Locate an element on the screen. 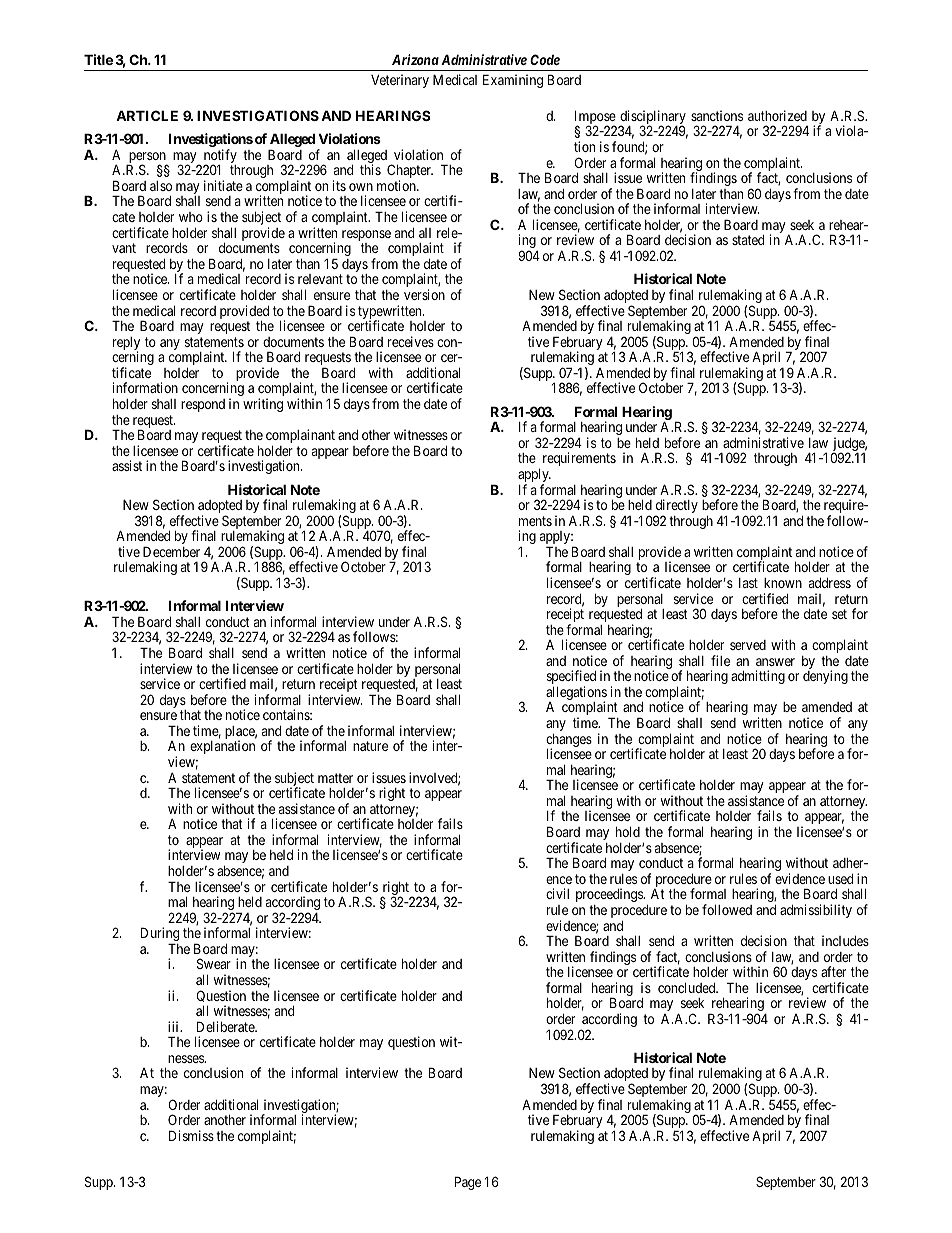 The width and height of the screenshot is (952, 1233). complainant is located at coordinates (300, 437).
